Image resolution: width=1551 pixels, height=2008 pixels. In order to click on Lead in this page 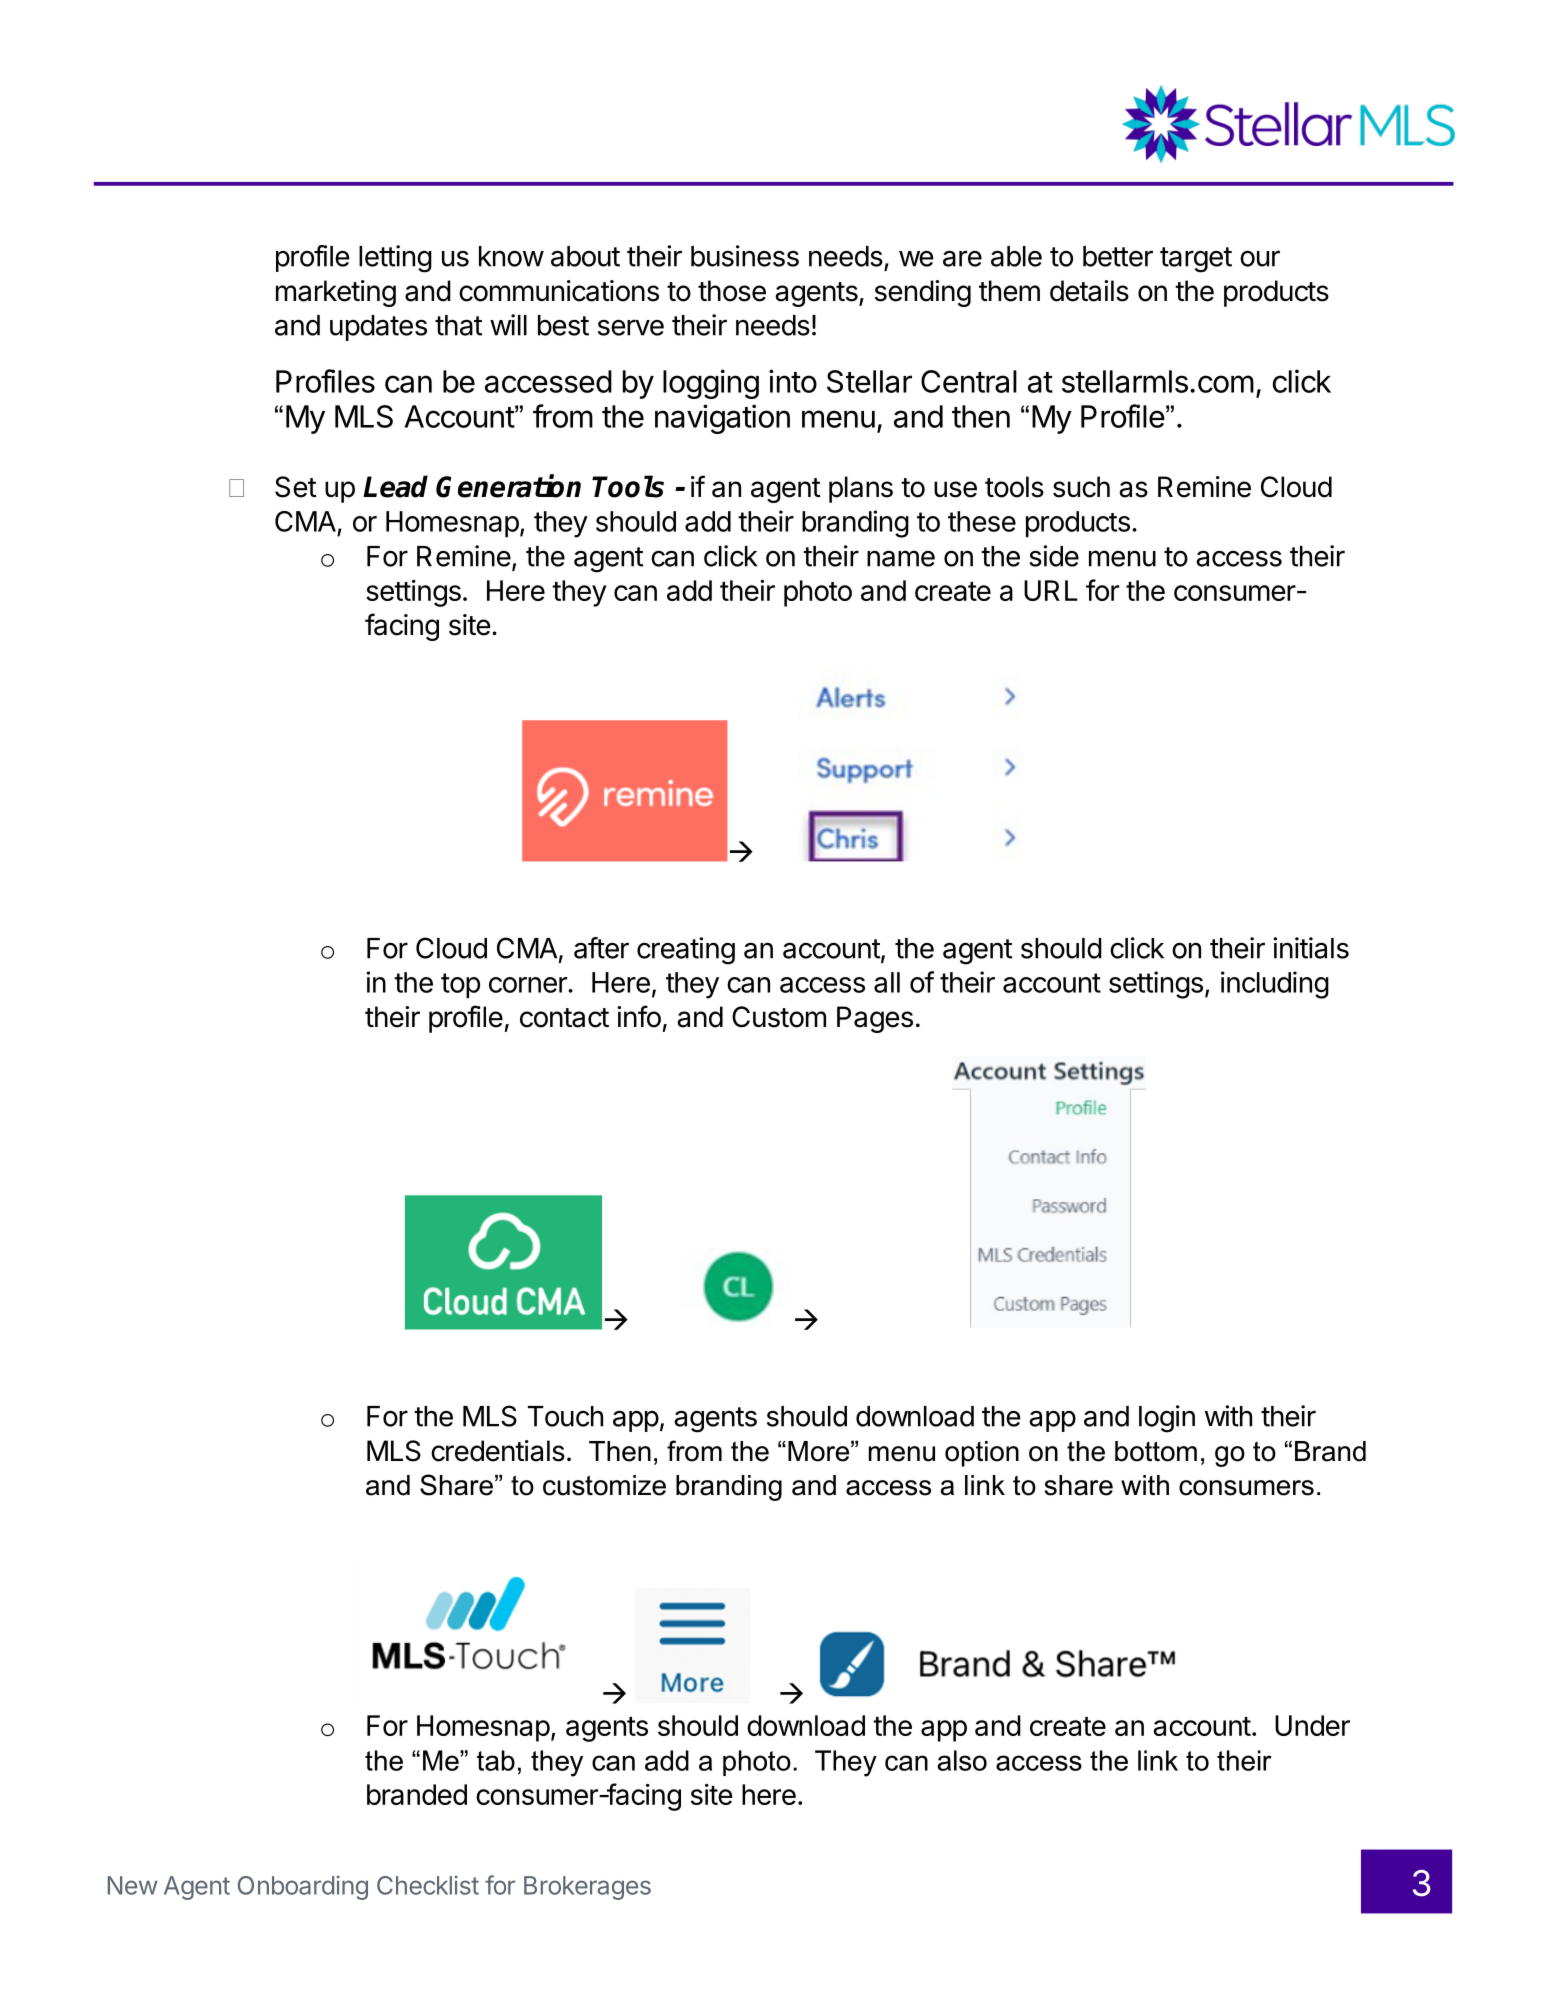, I will do `click(395, 486)`.
